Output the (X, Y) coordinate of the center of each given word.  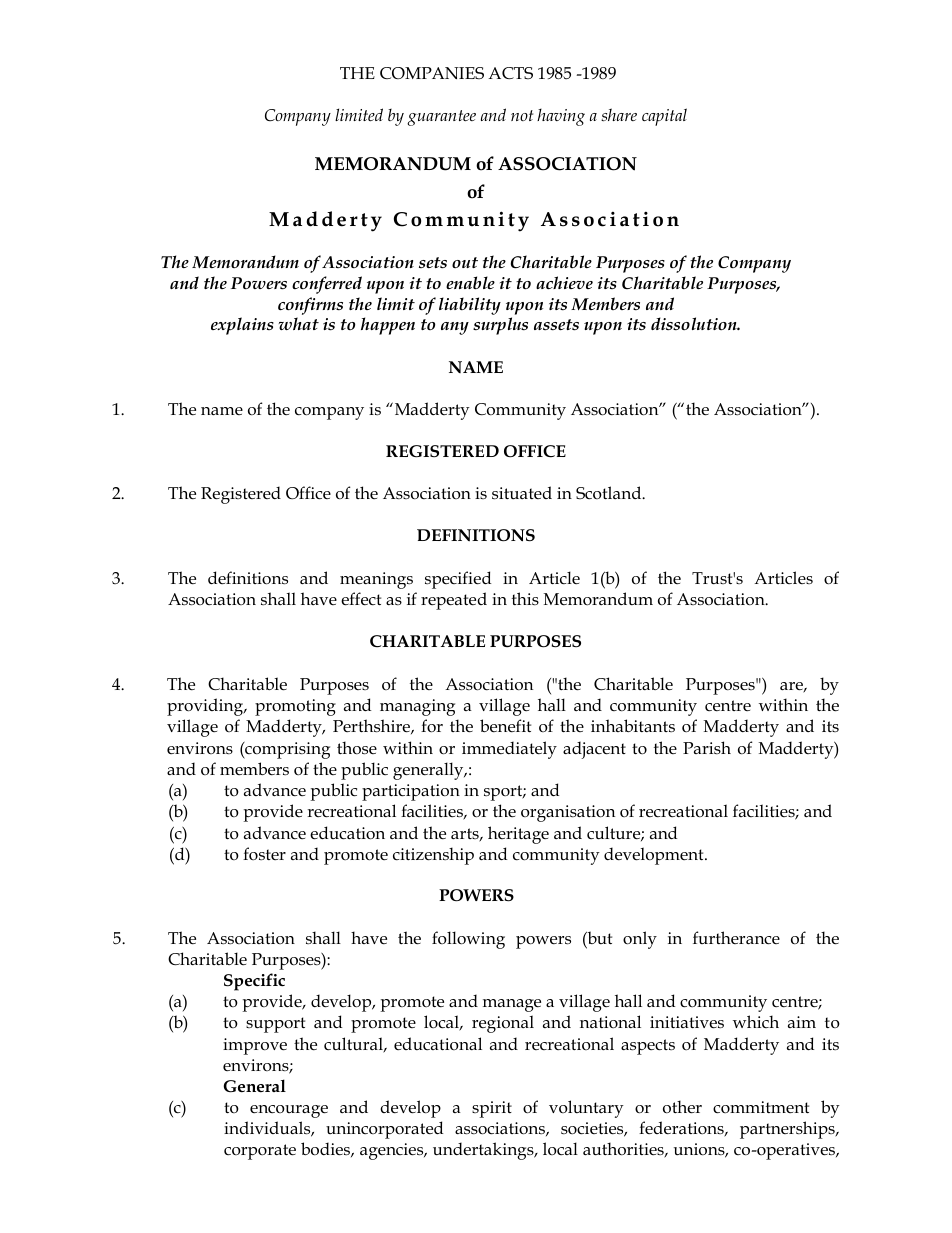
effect (361, 599)
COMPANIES (432, 73)
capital (664, 117)
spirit (492, 1109)
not (522, 115)
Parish (707, 747)
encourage (289, 1111)
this (525, 598)
